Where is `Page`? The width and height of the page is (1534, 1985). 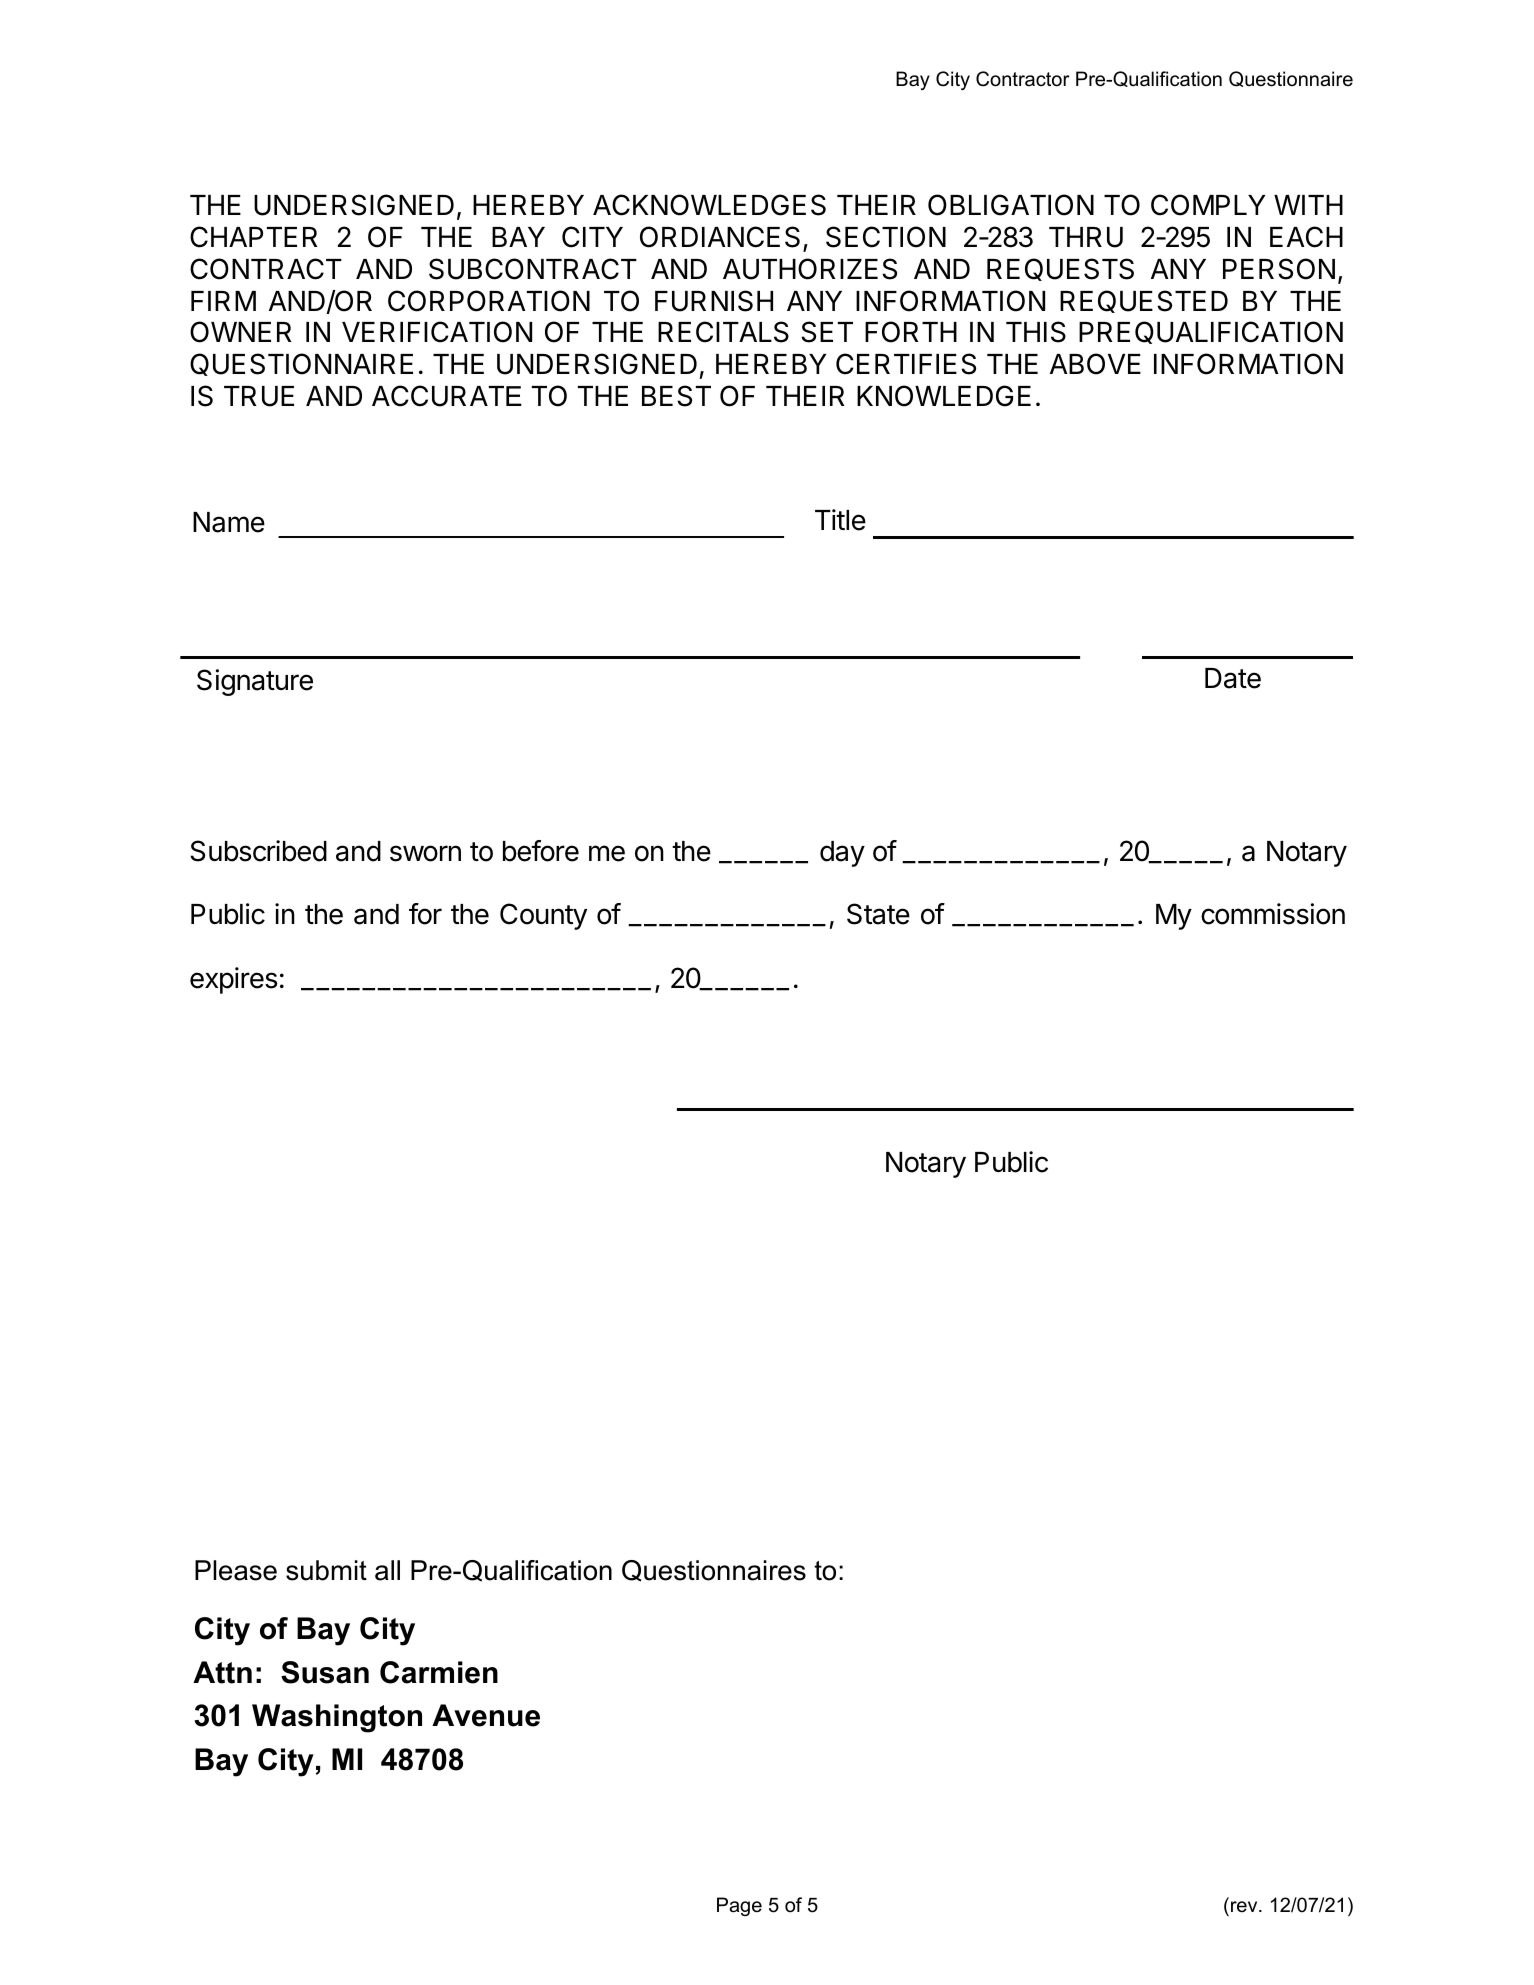 Page is located at coordinates (739, 1906).
